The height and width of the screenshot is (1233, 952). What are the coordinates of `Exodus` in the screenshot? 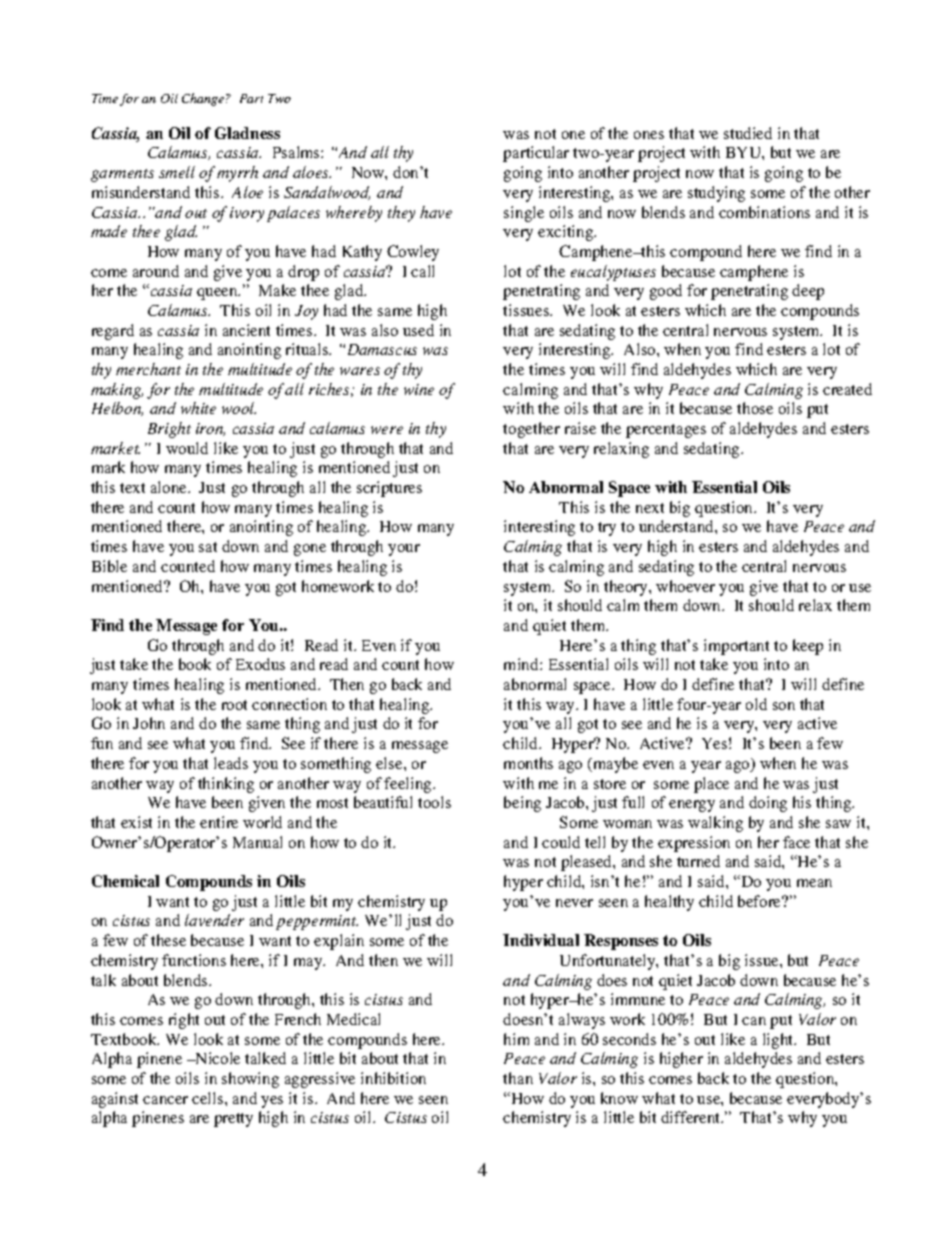 It's located at (260, 664).
